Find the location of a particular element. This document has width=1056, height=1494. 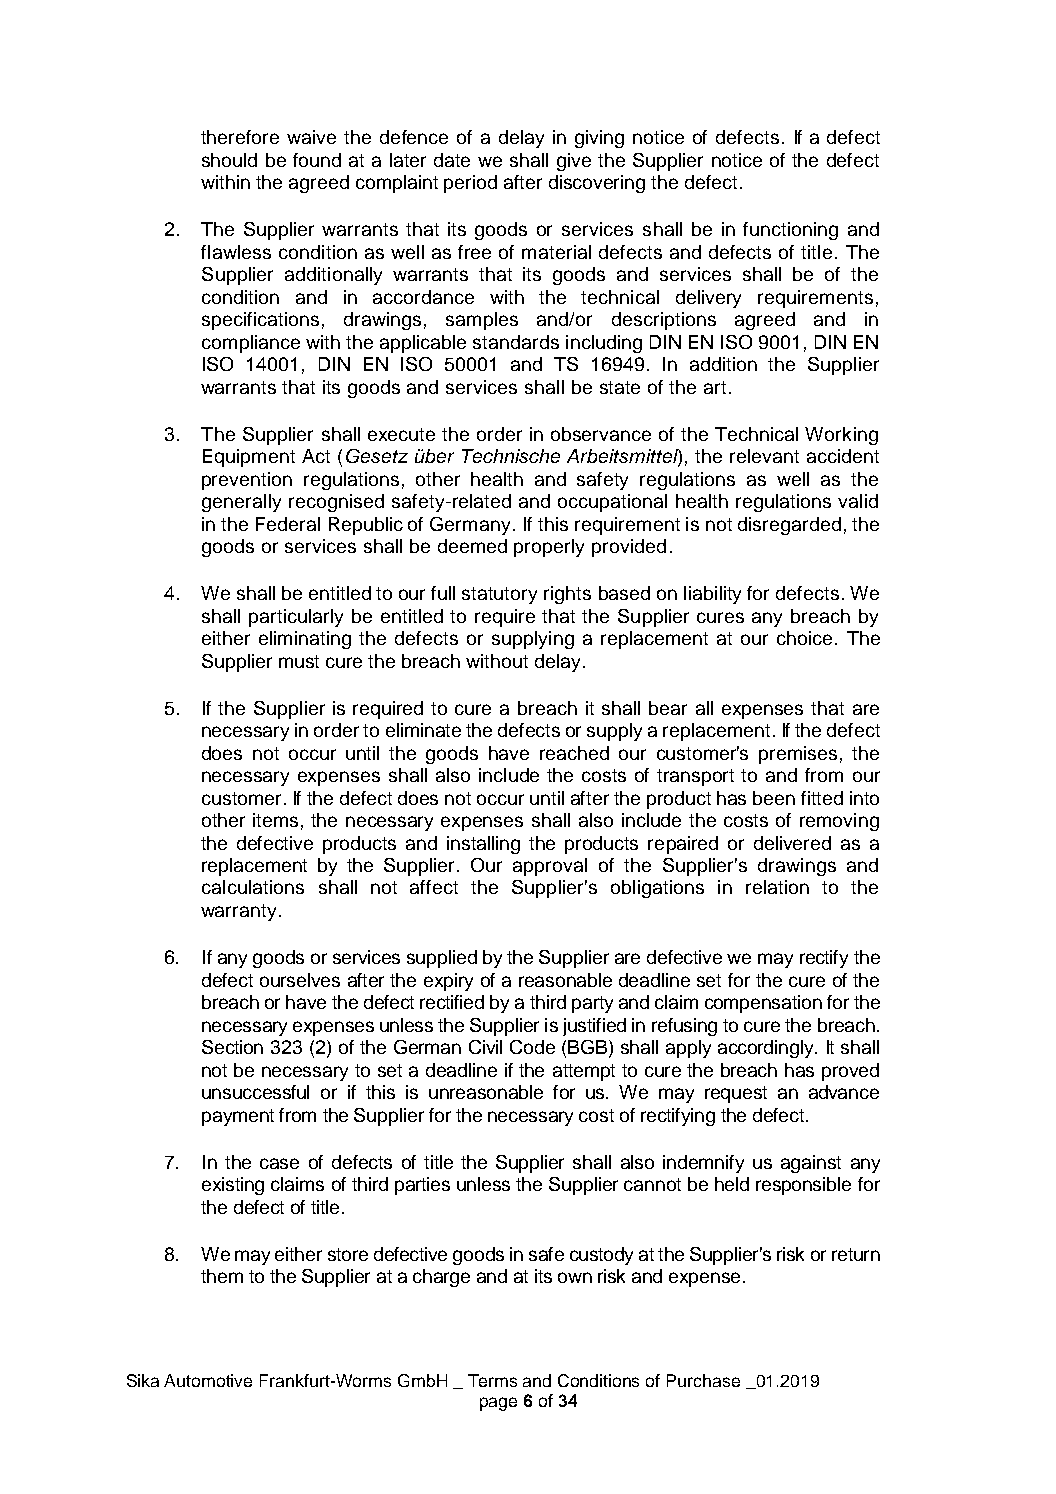

Automotive is located at coordinates (208, 1380).
